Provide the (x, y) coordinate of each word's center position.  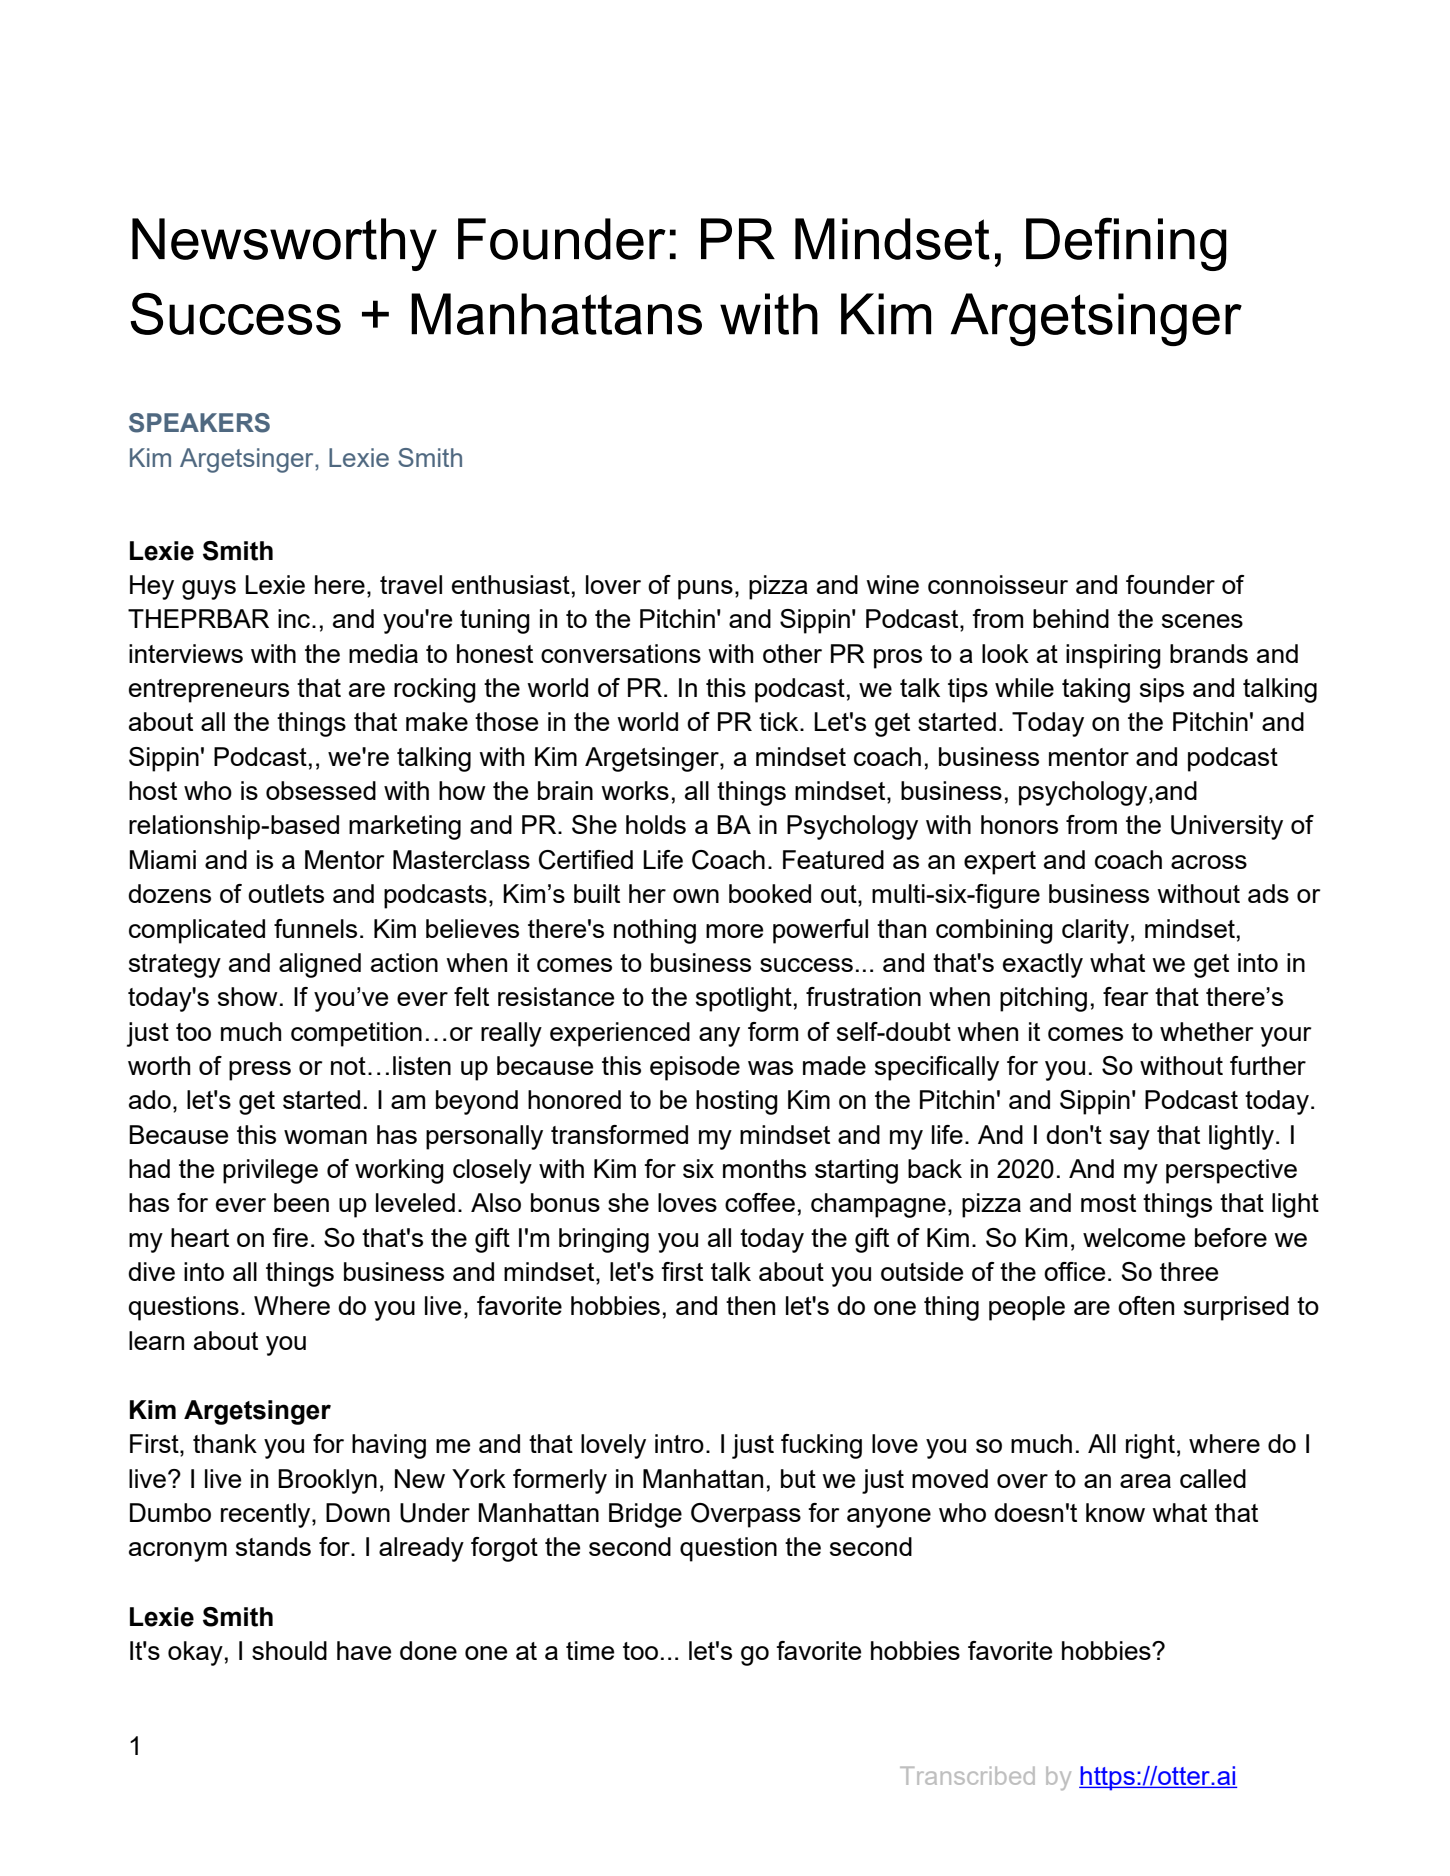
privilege (270, 1171)
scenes (1202, 621)
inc (295, 618)
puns (705, 590)
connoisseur (998, 584)
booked (770, 893)
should (289, 1650)
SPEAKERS (199, 423)
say (1130, 1140)
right (1150, 1446)
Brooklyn (327, 1481)
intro (679, 1443)
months (764, 1168)
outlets (286, 893)
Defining (1126, 244)
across (1209, 862)
